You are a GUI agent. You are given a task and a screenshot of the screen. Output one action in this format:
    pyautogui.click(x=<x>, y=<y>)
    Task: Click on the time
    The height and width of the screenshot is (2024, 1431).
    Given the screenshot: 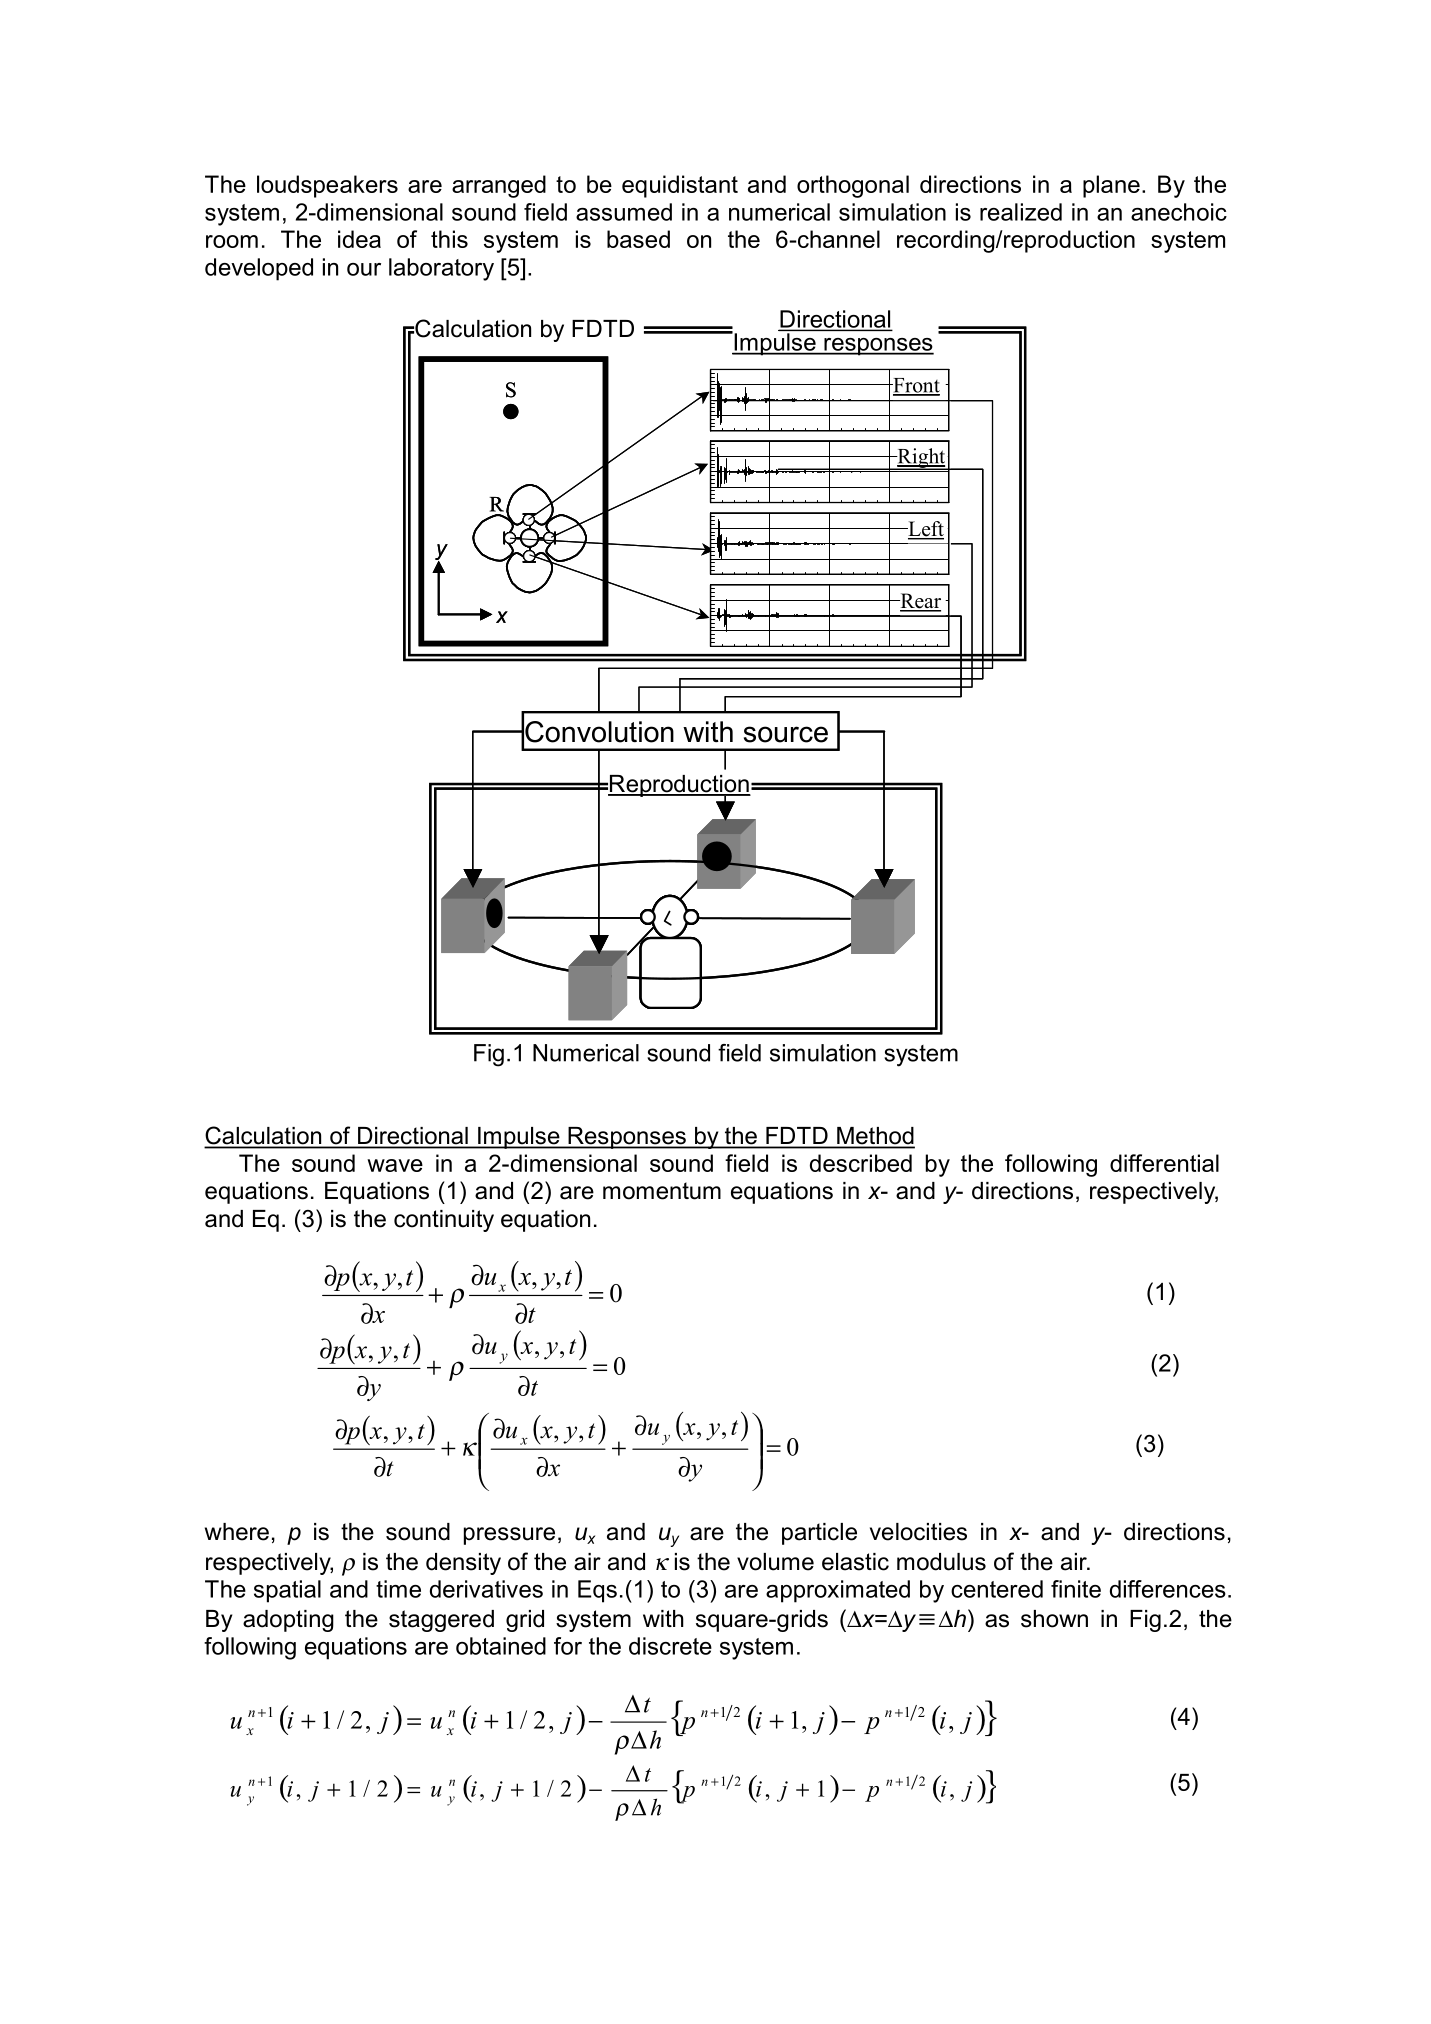 What is the action you would take?
    pyautogui.click(x=398, y=1589)
